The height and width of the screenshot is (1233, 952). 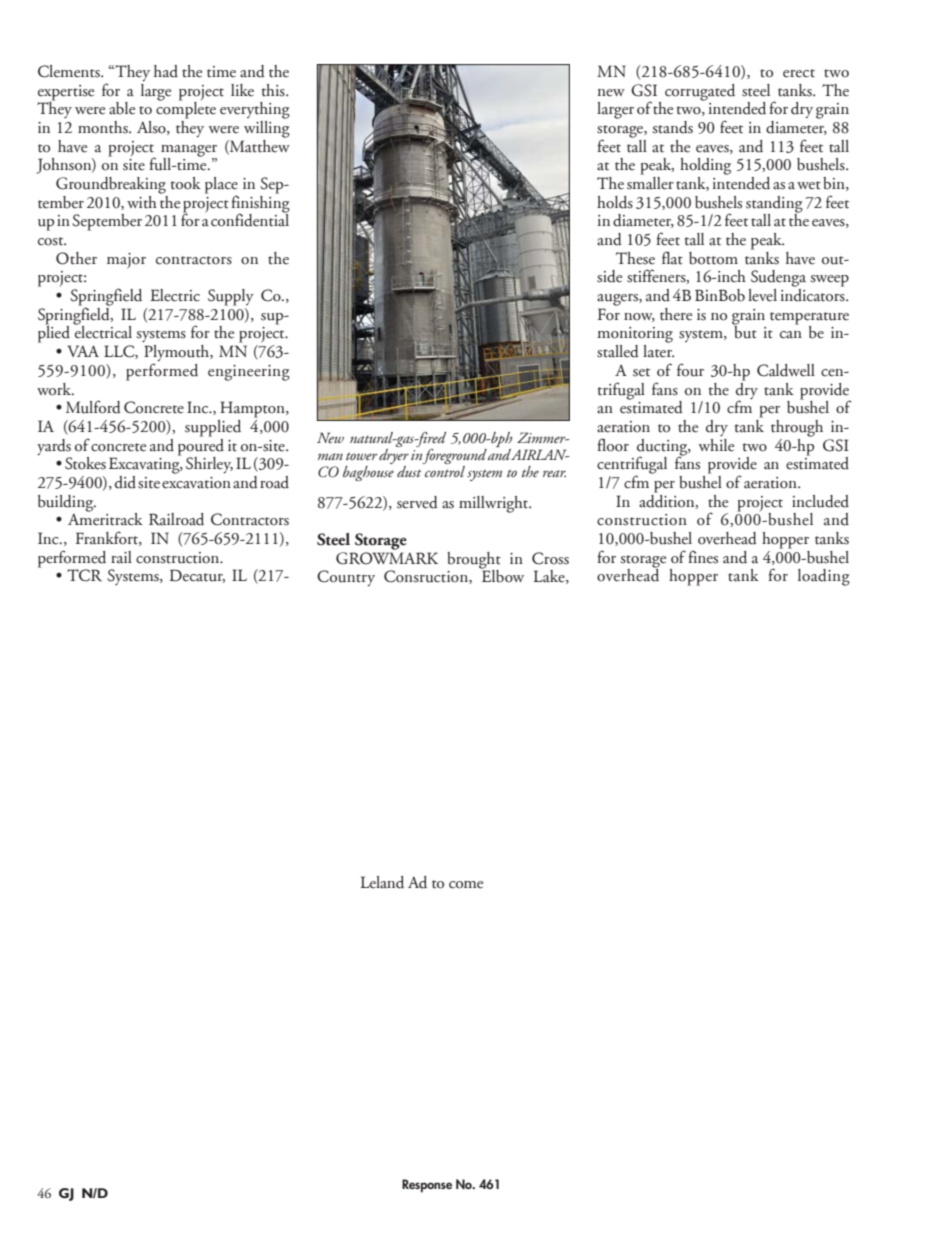 I want to click on TCR, so click(x=84, y=575).
